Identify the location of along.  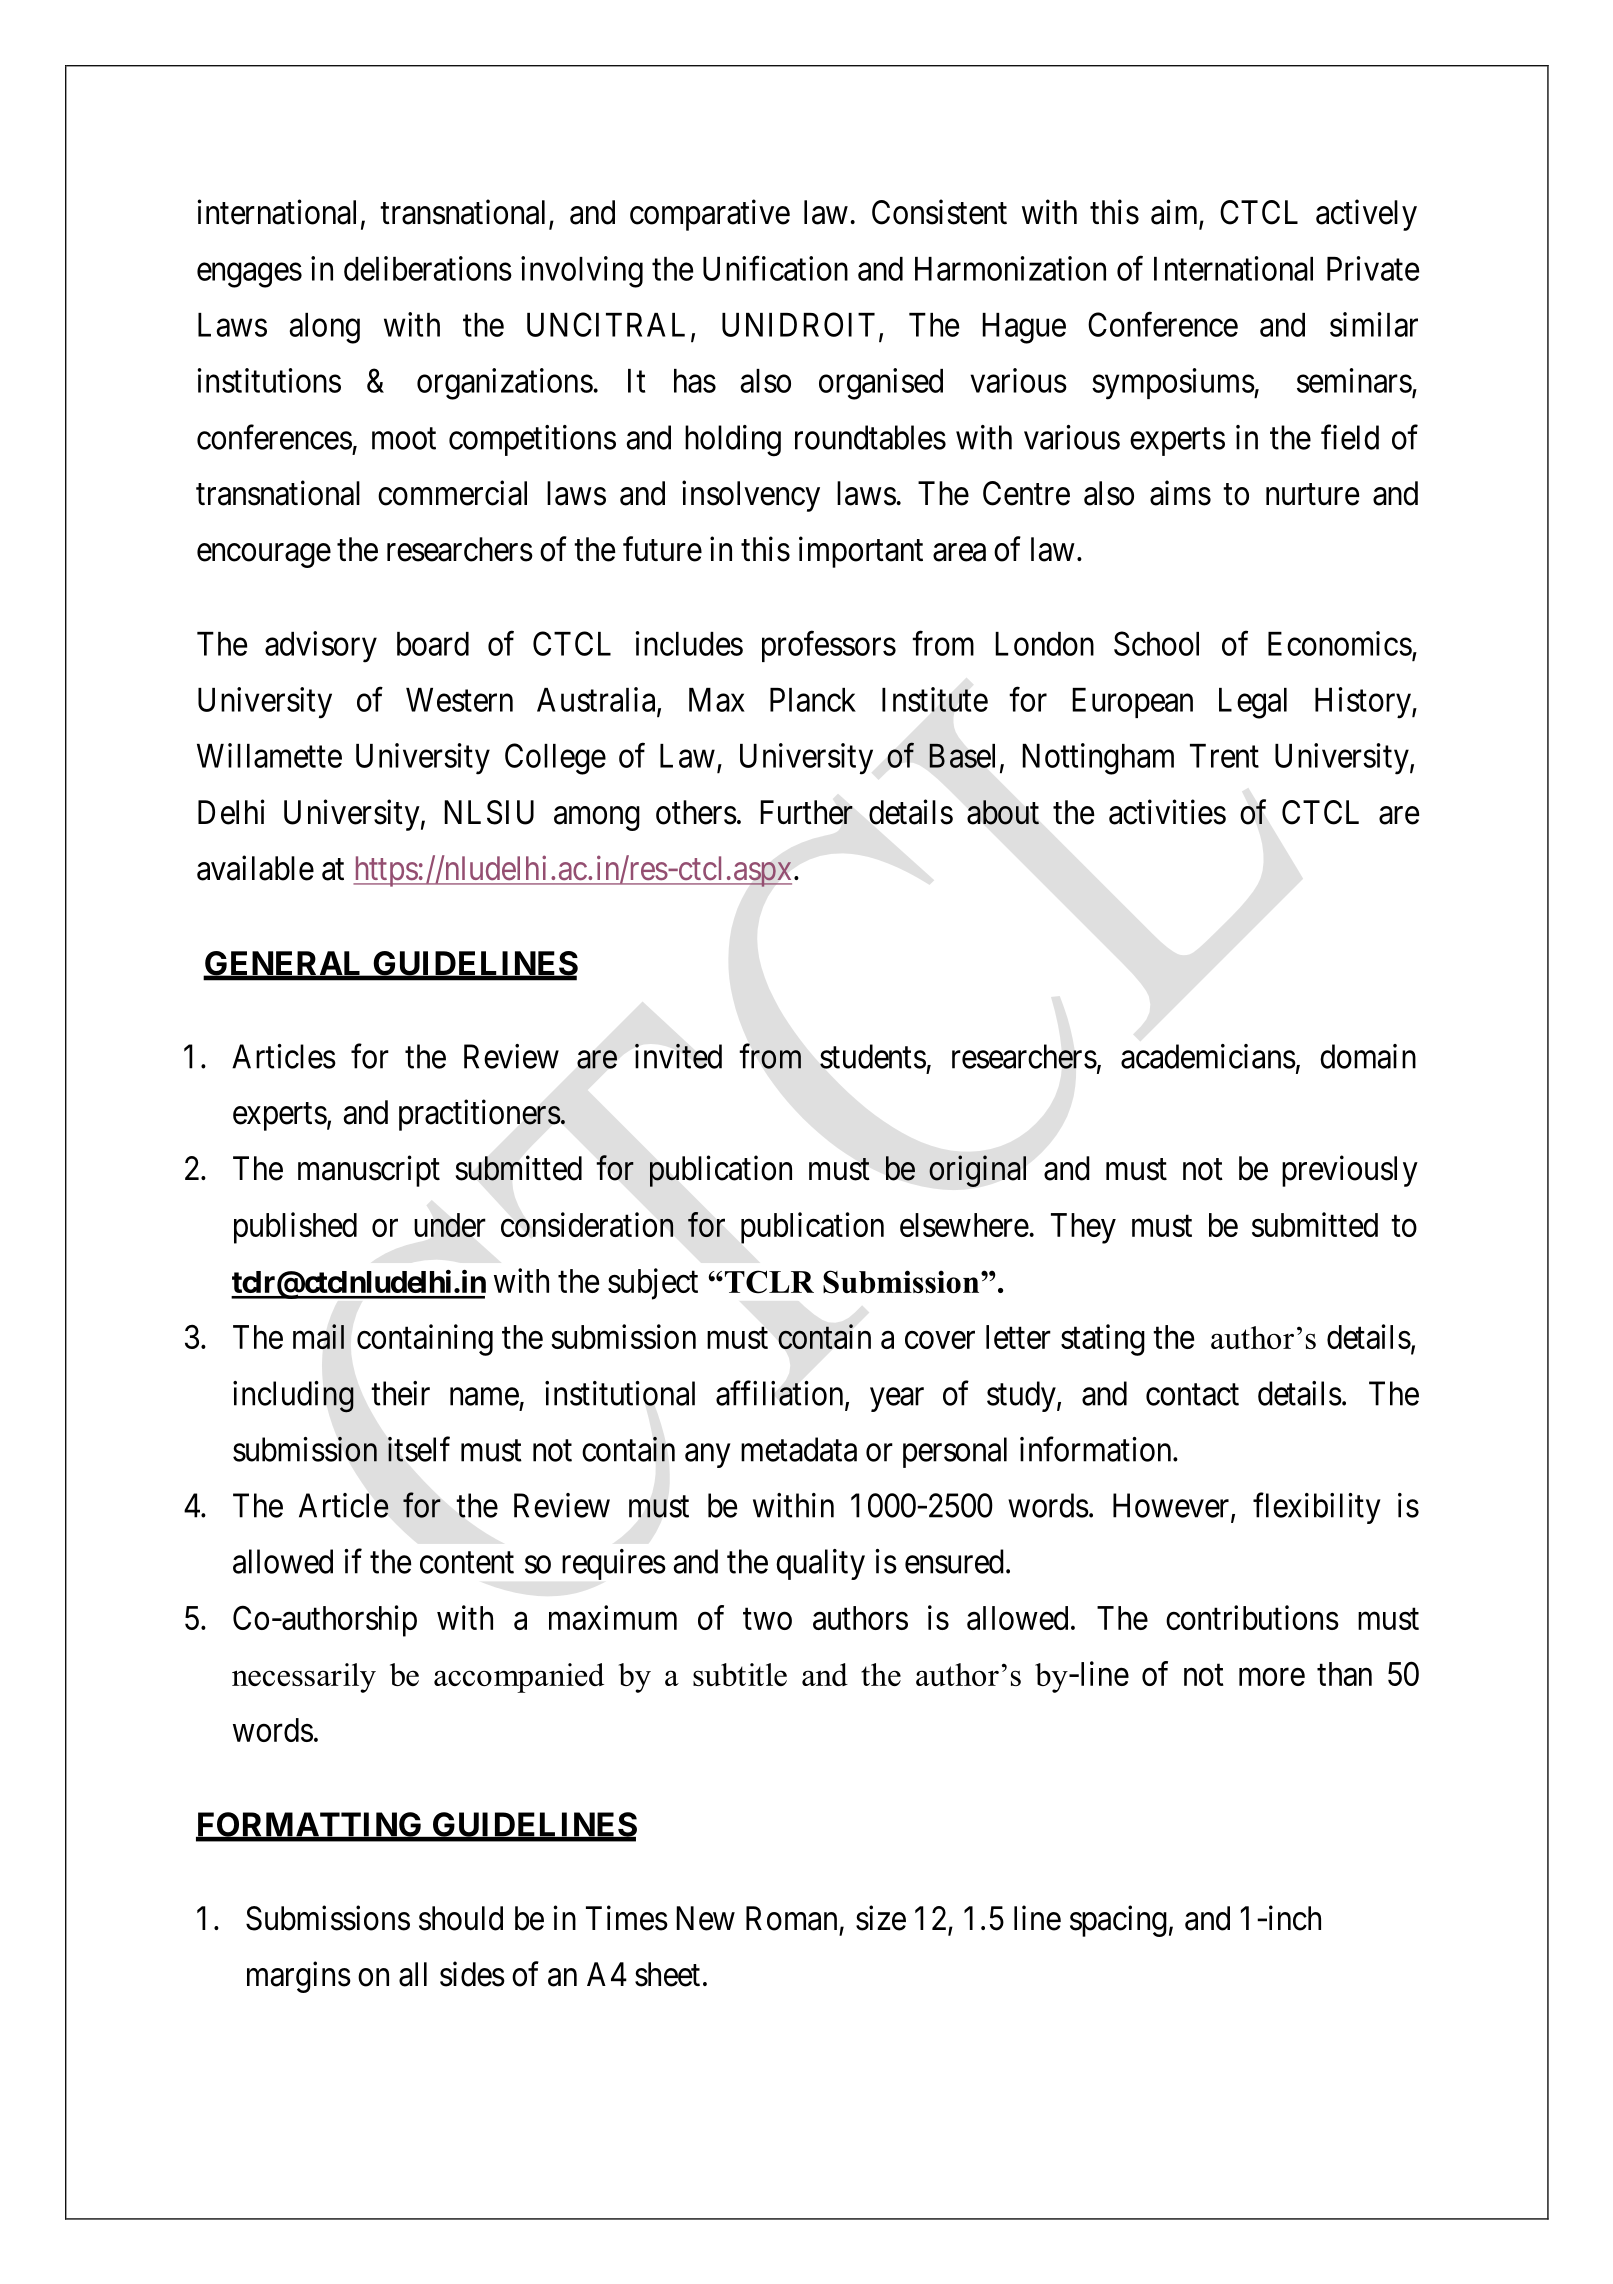
(324, 328).
